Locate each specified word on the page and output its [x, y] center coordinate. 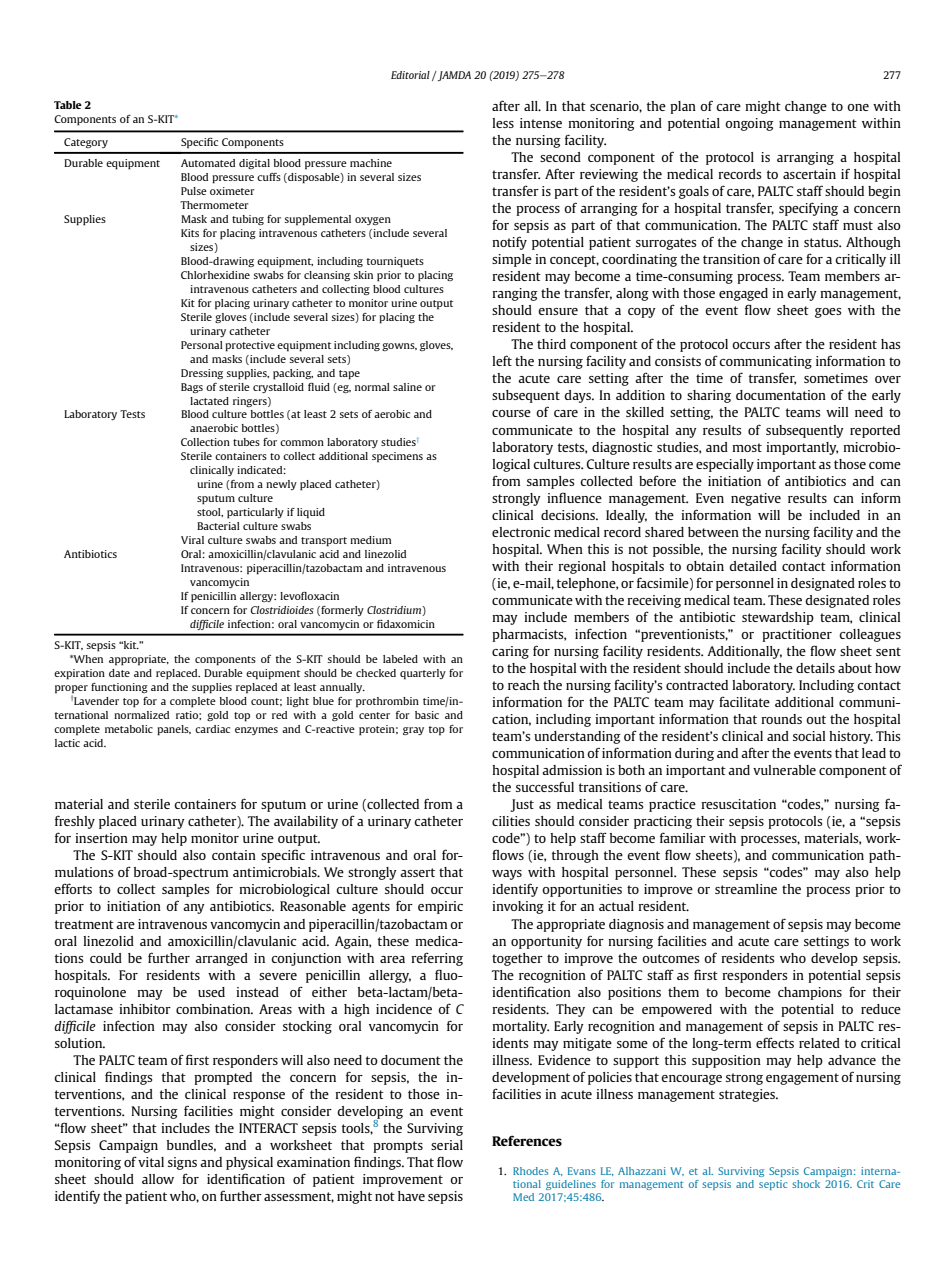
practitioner [797, 635]
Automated [208, 163]
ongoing [749, 124]
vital [151, 1162]
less [503, 123]
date [119, 673]
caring [510, 652]
